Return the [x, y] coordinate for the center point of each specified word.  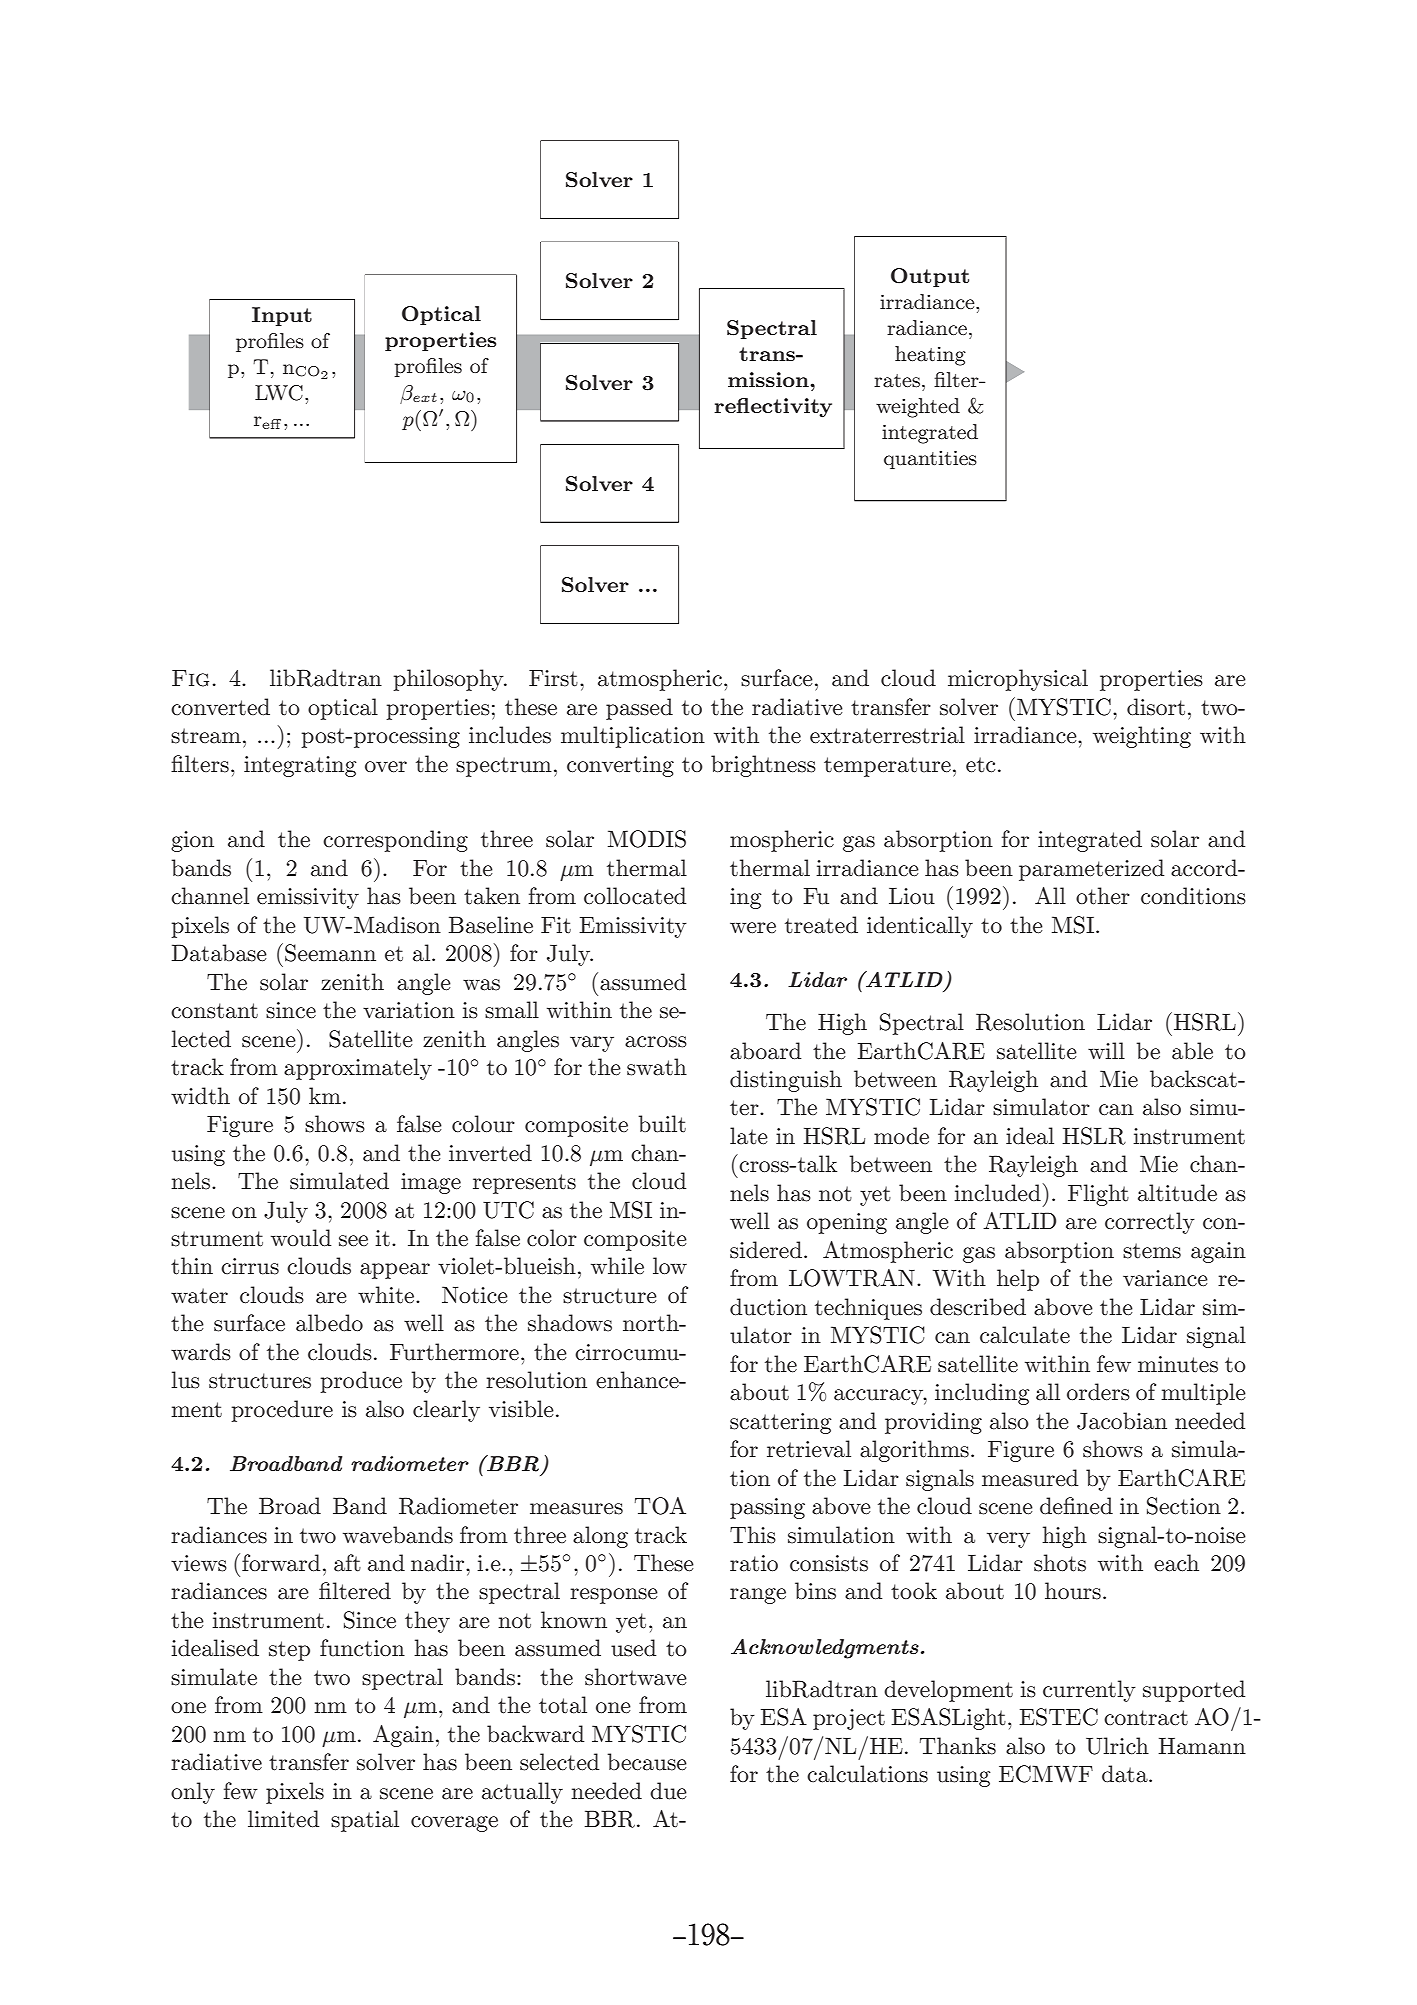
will [1106, 1050]
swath [657, 1067]
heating [930, 356]
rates [897, 381]
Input [282, 316]
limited [283, 1819]
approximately [358, 1069]
